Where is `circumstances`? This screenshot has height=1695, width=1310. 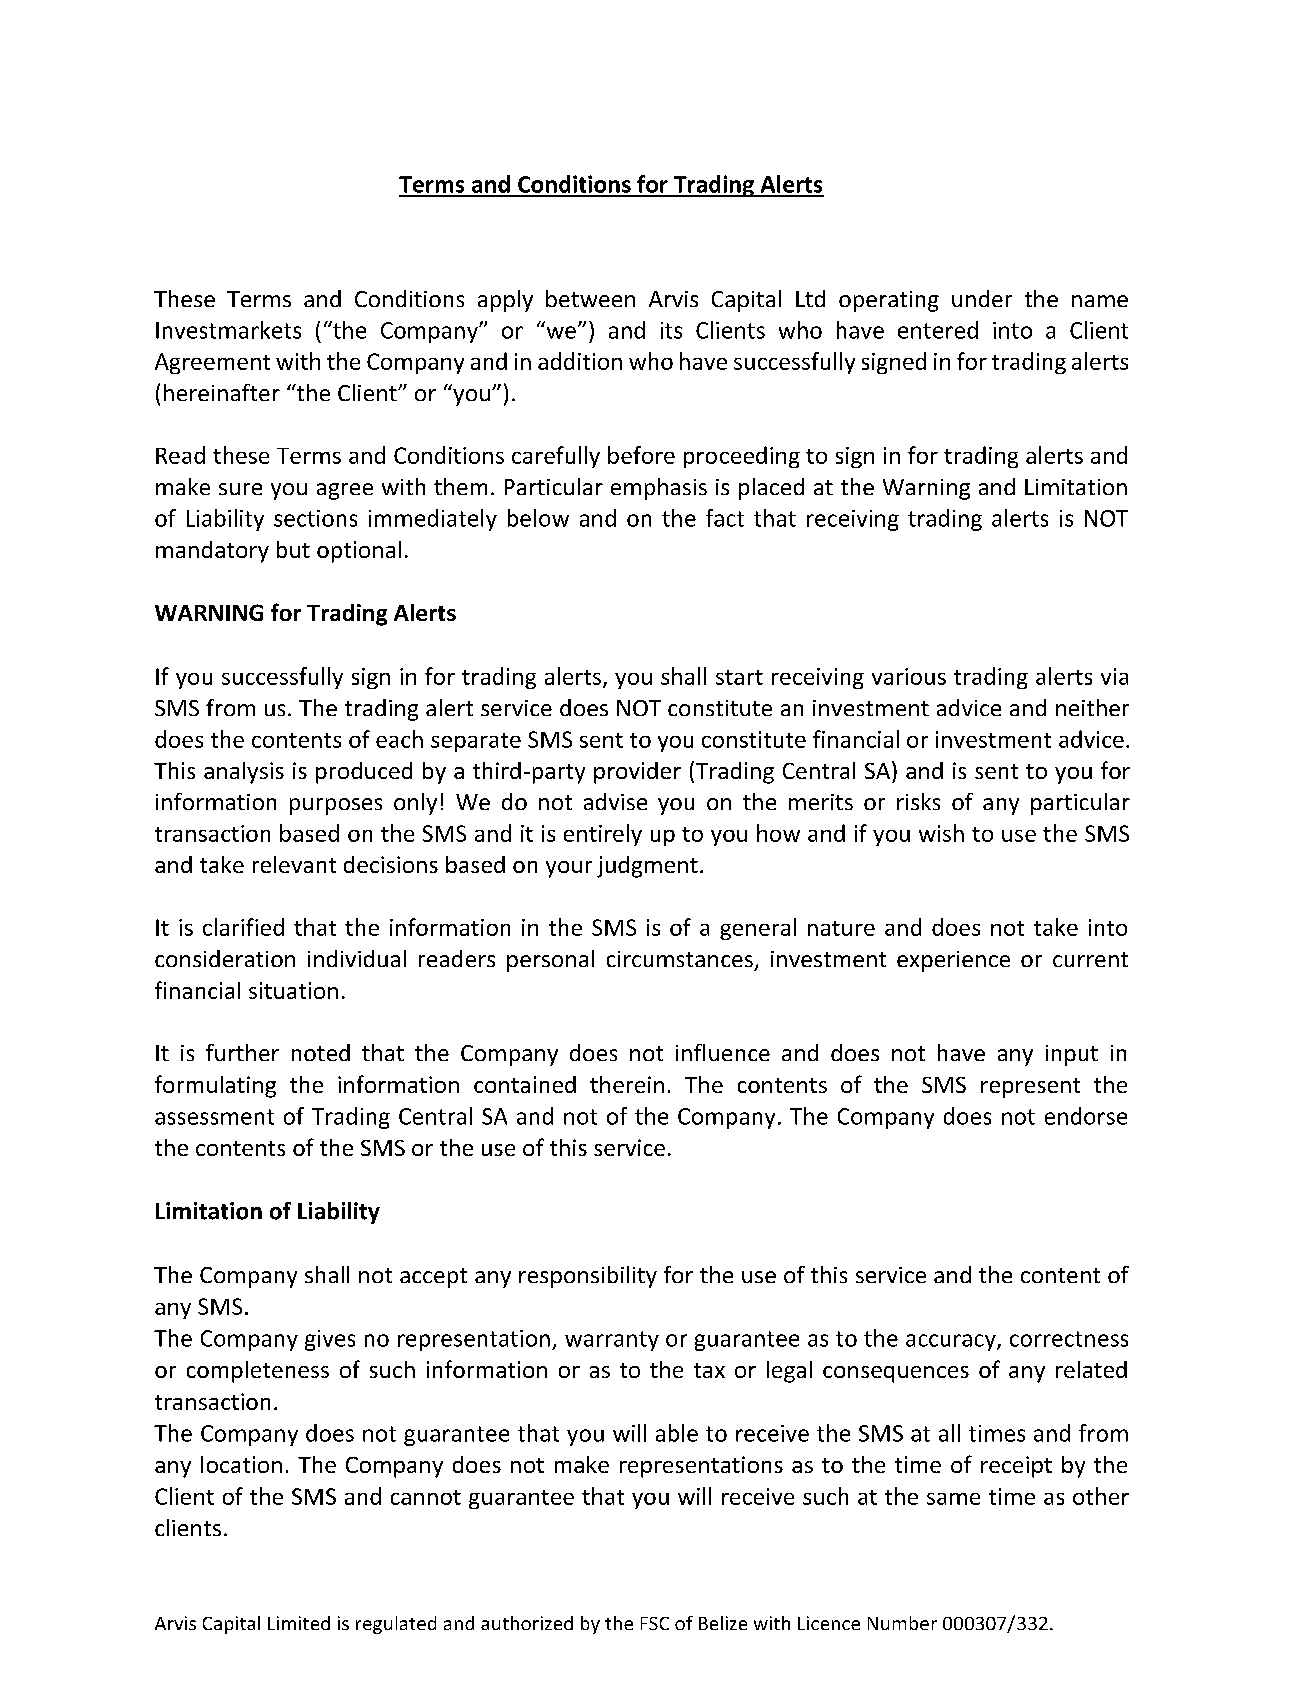 circumstances is located at coordinates (680, 959).
